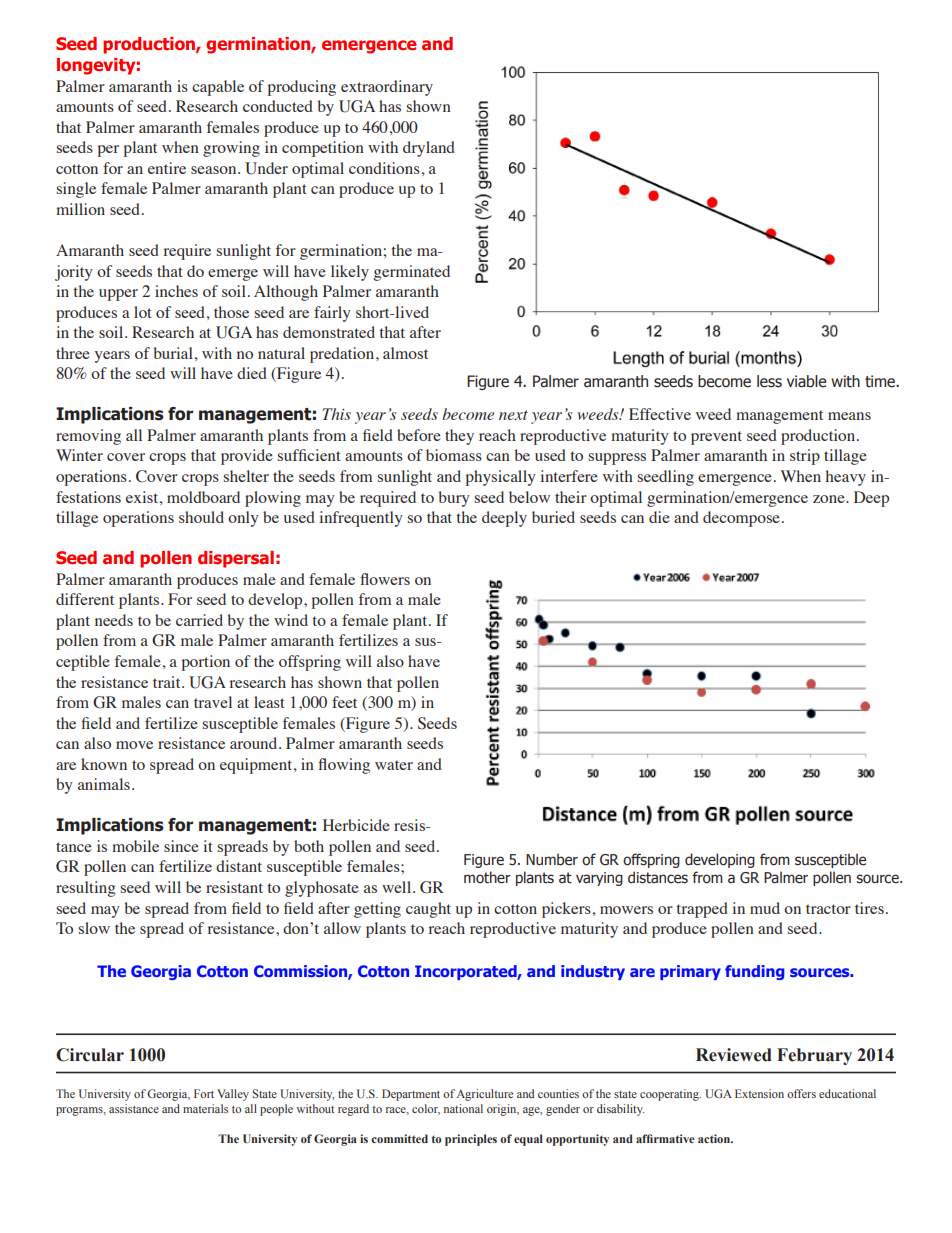 The width and height of the screenshot is (952, 1233). Describe the element at coordinates (429, 149) in the screenshot. I see `dryland` at that location.
